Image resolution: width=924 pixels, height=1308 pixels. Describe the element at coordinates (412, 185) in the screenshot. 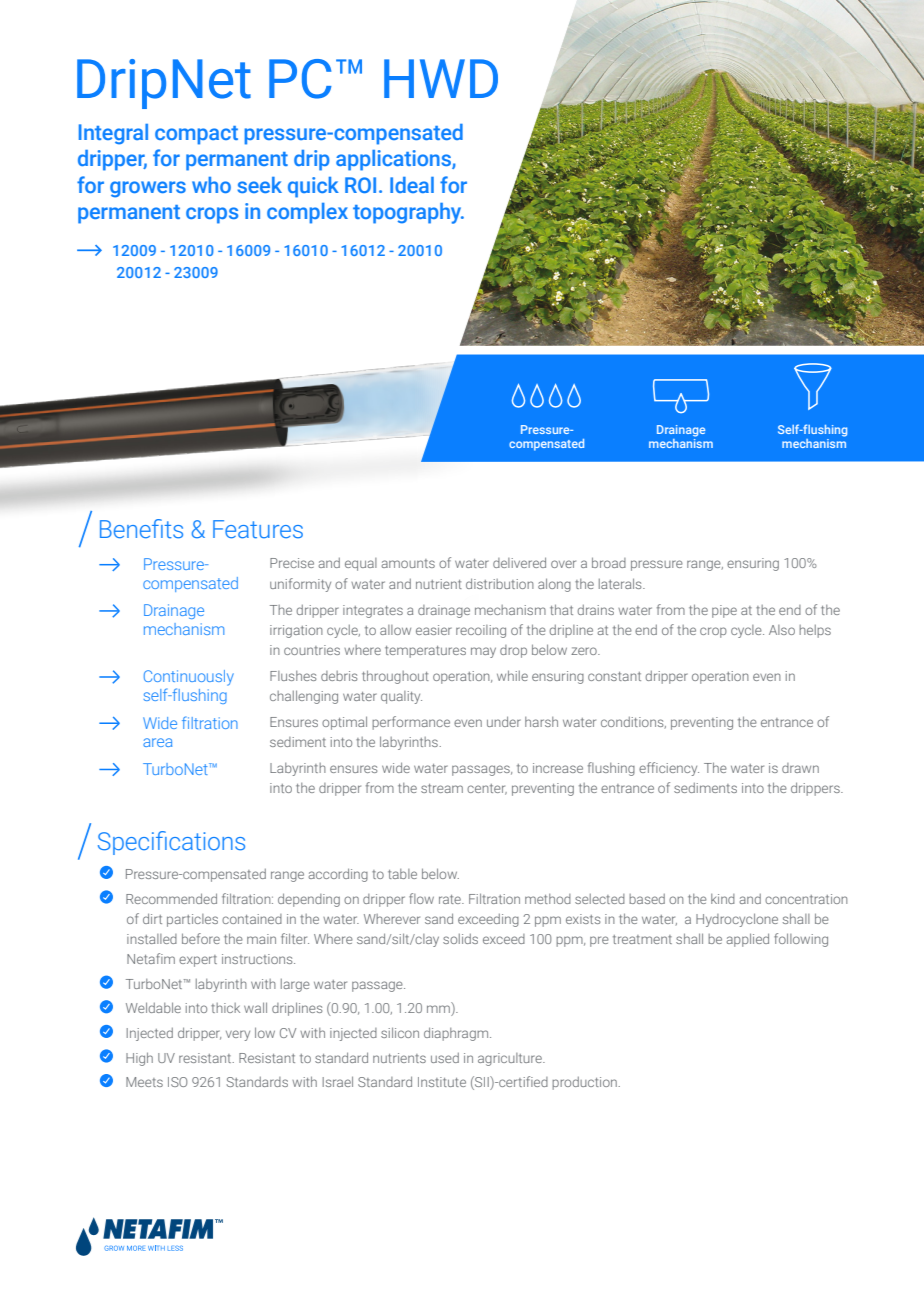

I see `Ideal` at that location.
